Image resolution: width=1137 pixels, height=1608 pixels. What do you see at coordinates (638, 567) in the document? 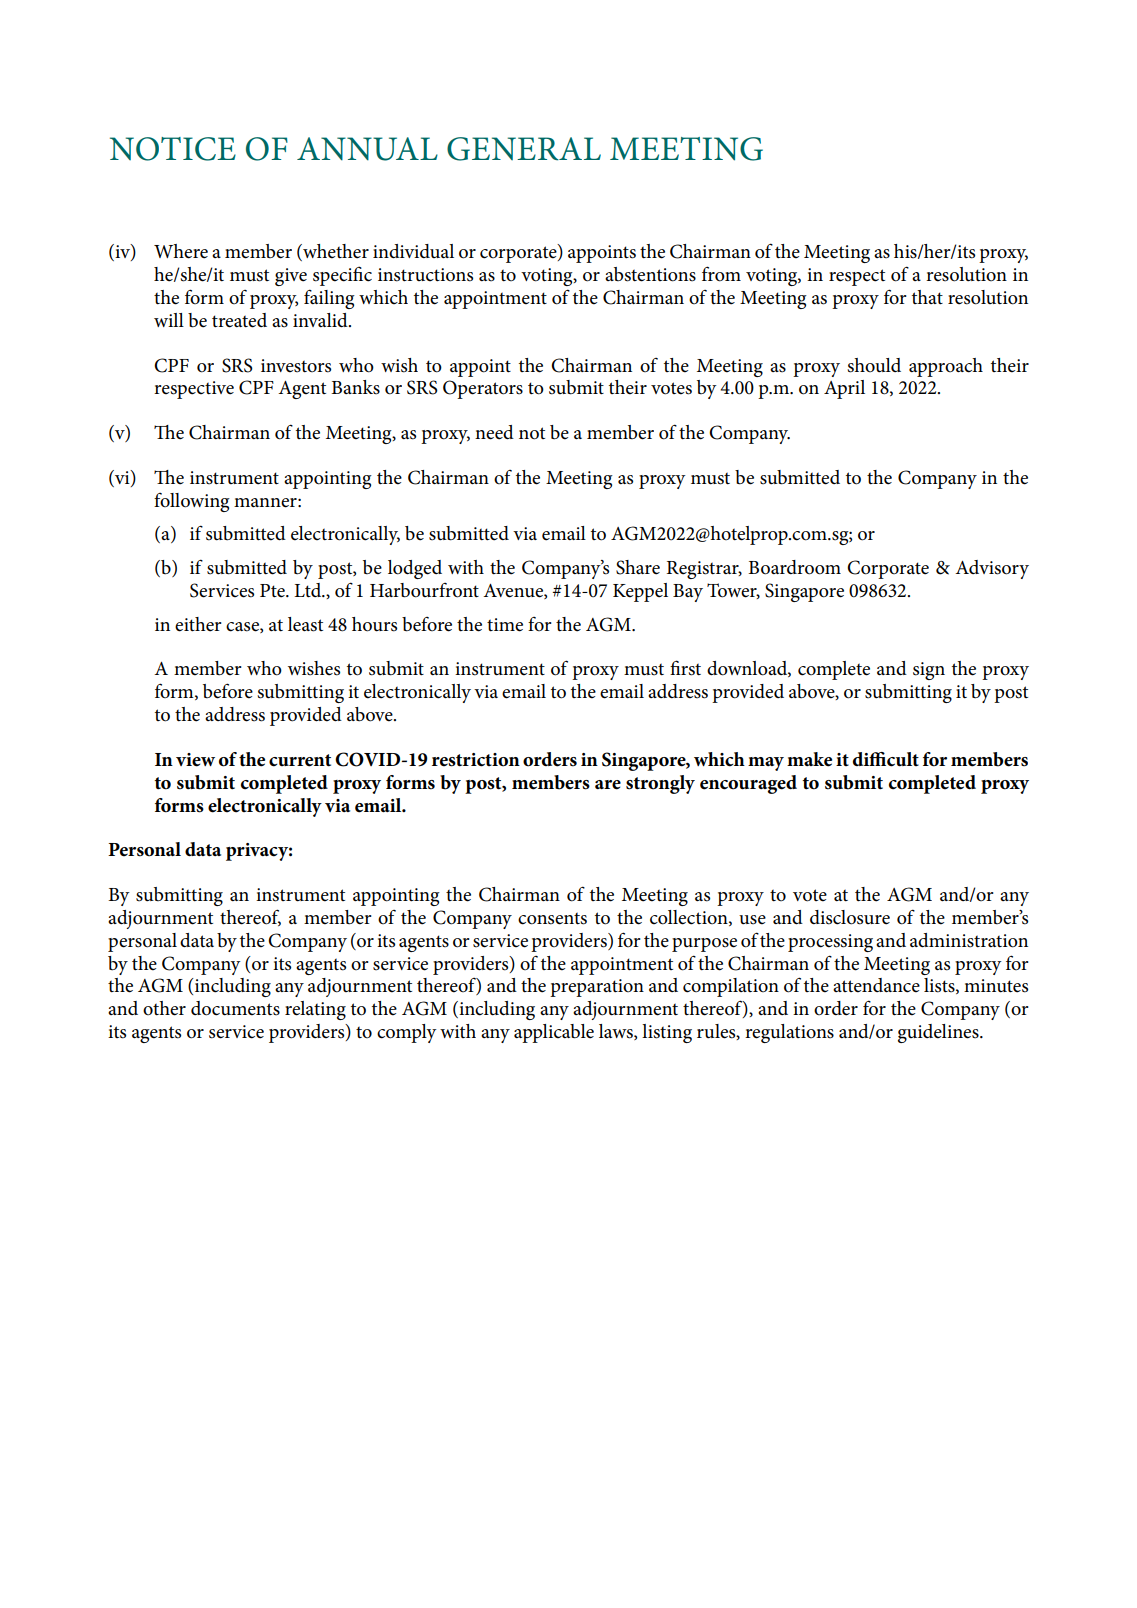
I see `Share` at bounding box center [638, 567].
